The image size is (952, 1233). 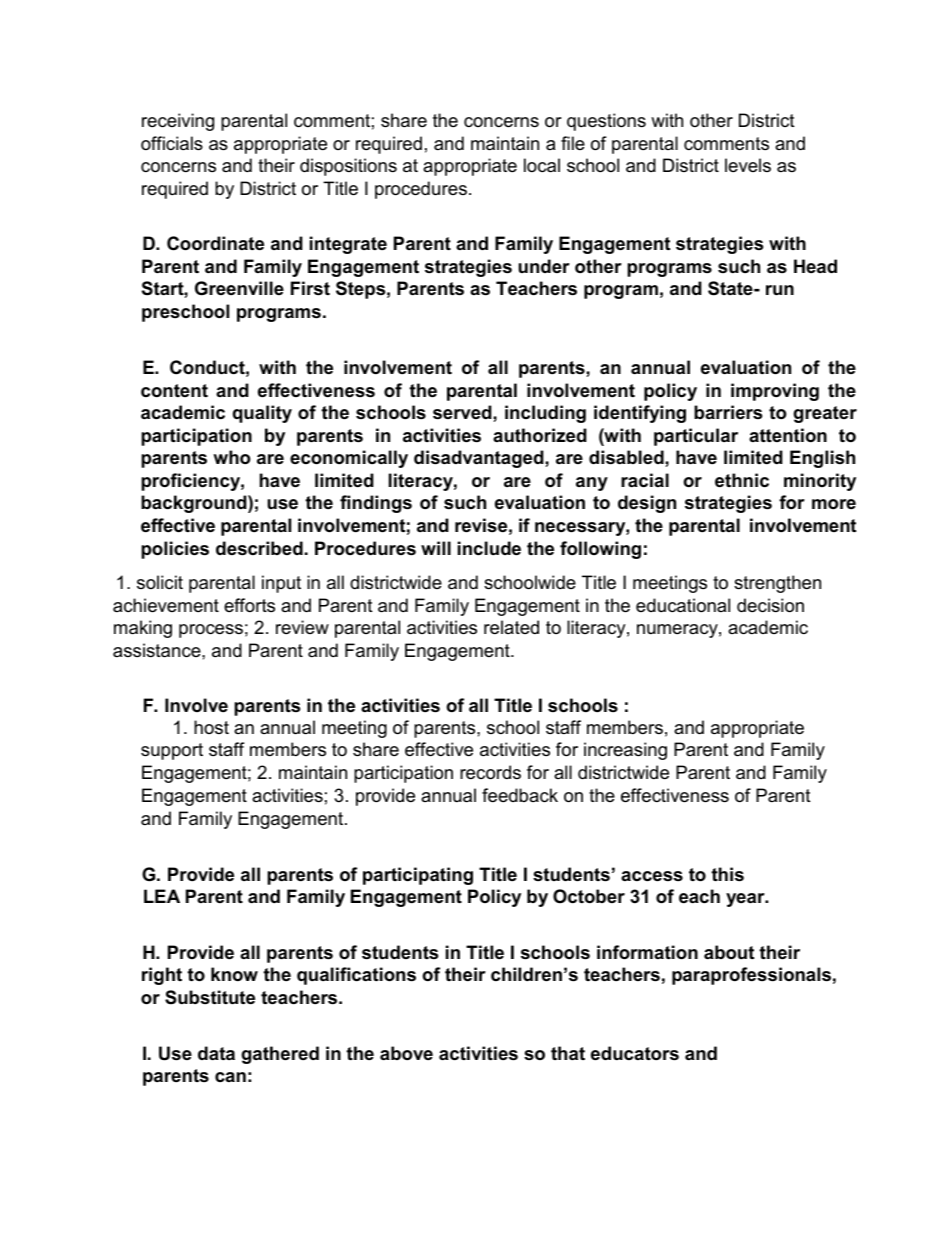 I want to click on improving, so click(x=775, y=392).
